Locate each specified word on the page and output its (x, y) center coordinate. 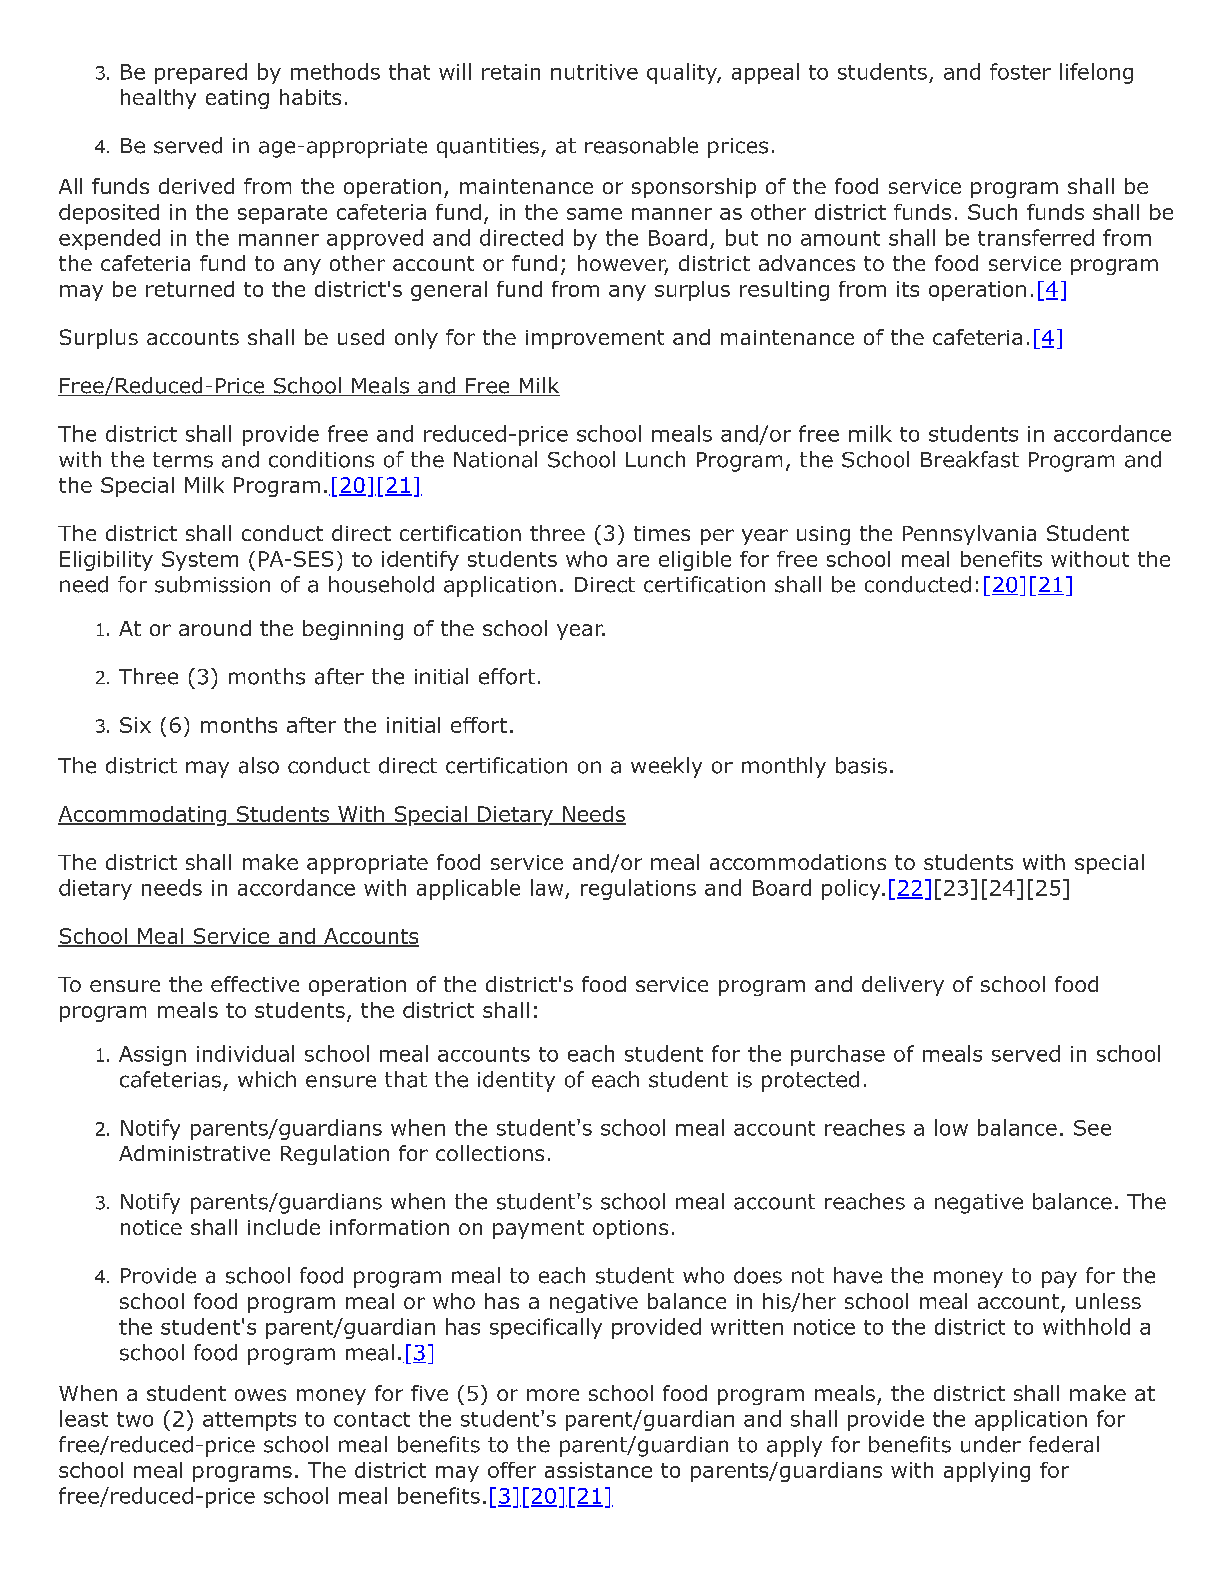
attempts (249, 1421)
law (547, 887)
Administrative (194, 1153)
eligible (695, 561)
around (215, 628)
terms (183, 460)
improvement (595, 339)
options (630, 1229)
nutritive (594, 72)
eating (237, 99)
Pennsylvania (969, 535)
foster (1020, 71)
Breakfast (970, 459)
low (951, 1127)
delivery (903, 986)
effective (255, 984)
